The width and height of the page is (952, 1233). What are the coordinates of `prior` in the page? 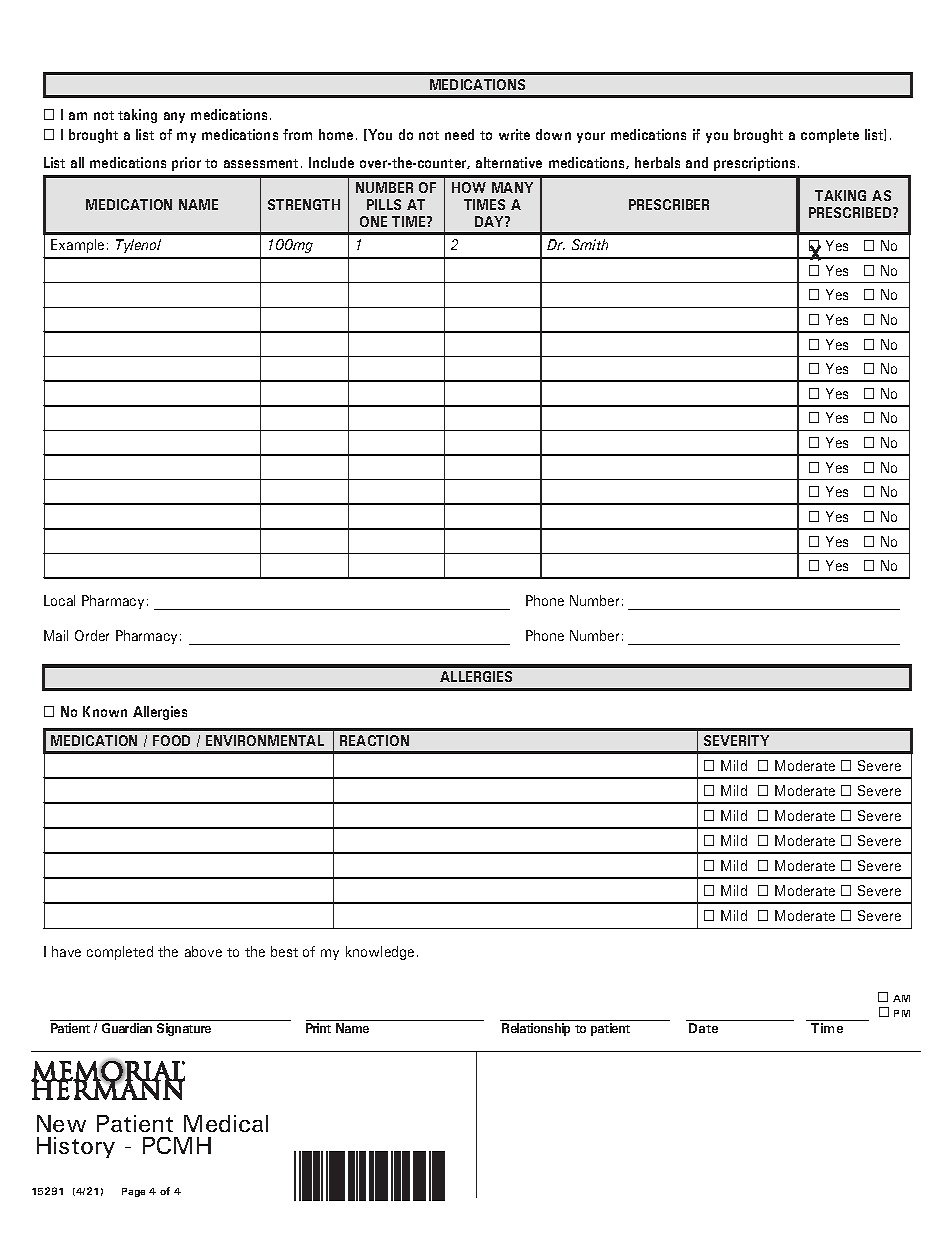 It's located at (186, 164).
